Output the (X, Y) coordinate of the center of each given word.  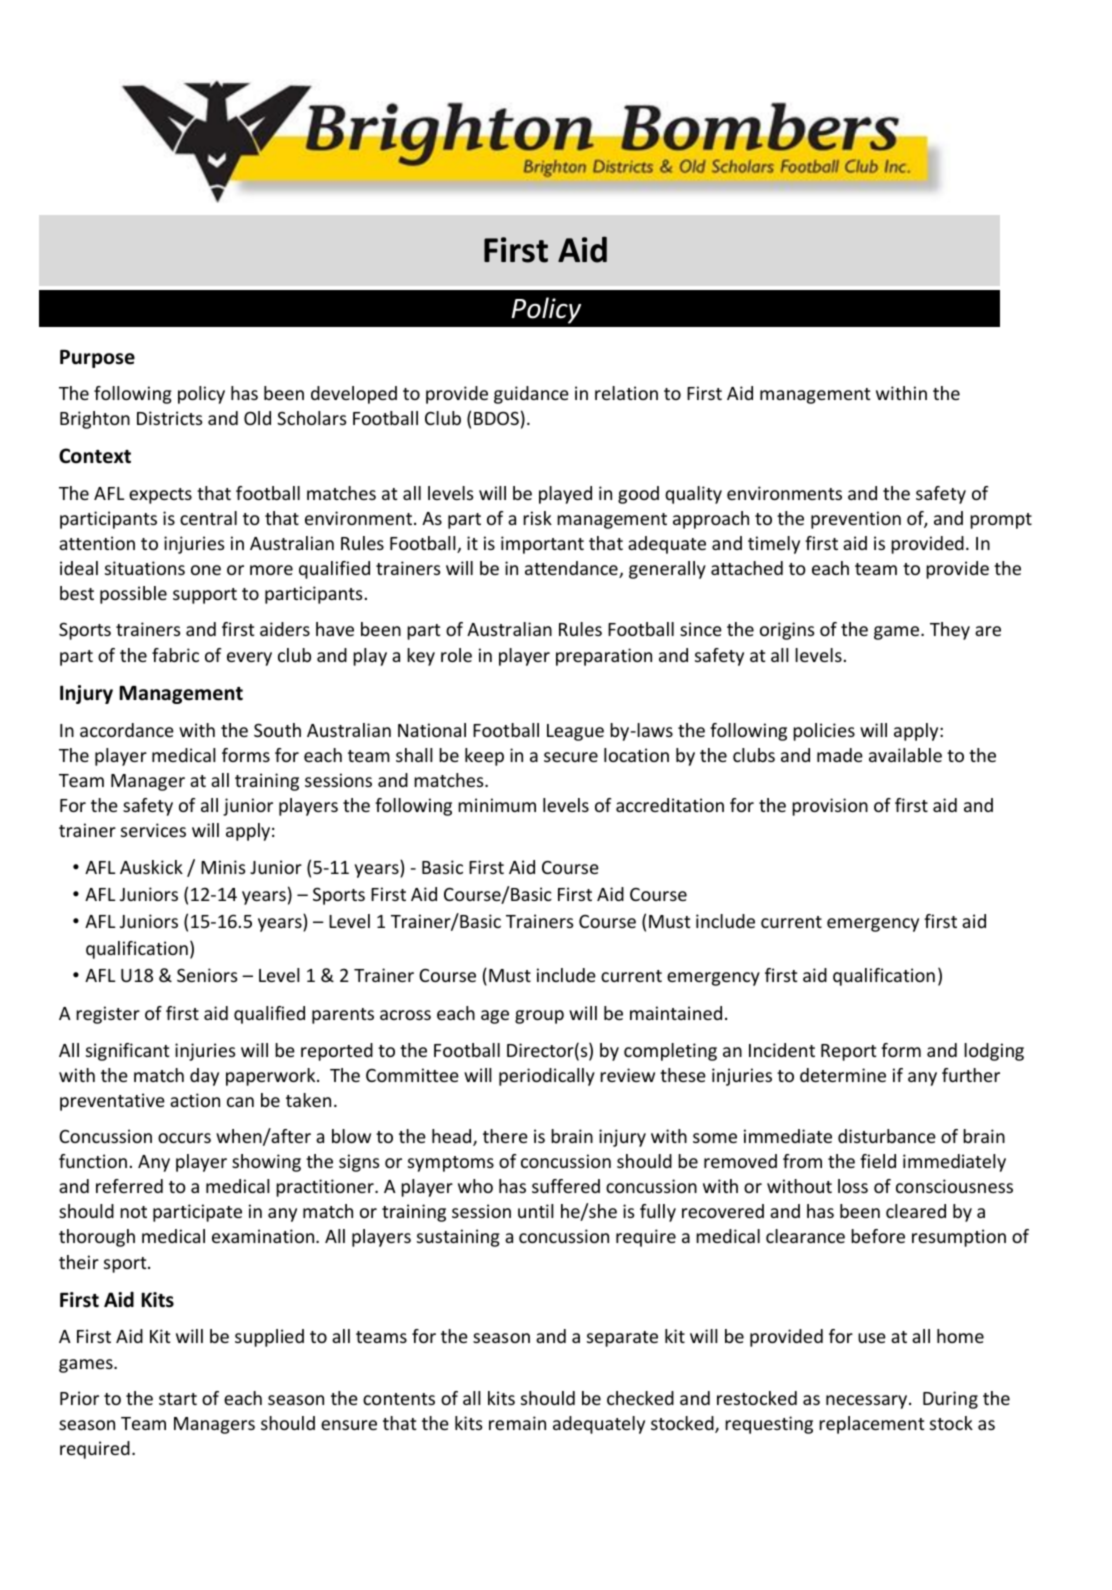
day (204, 1077)
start (178, 1399)
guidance (531, 395)
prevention (856, 520)
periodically (547, 1077)
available (905, 755)
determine (843, 1075)
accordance (127, 730)
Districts (170, 418)
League (575, 732)
